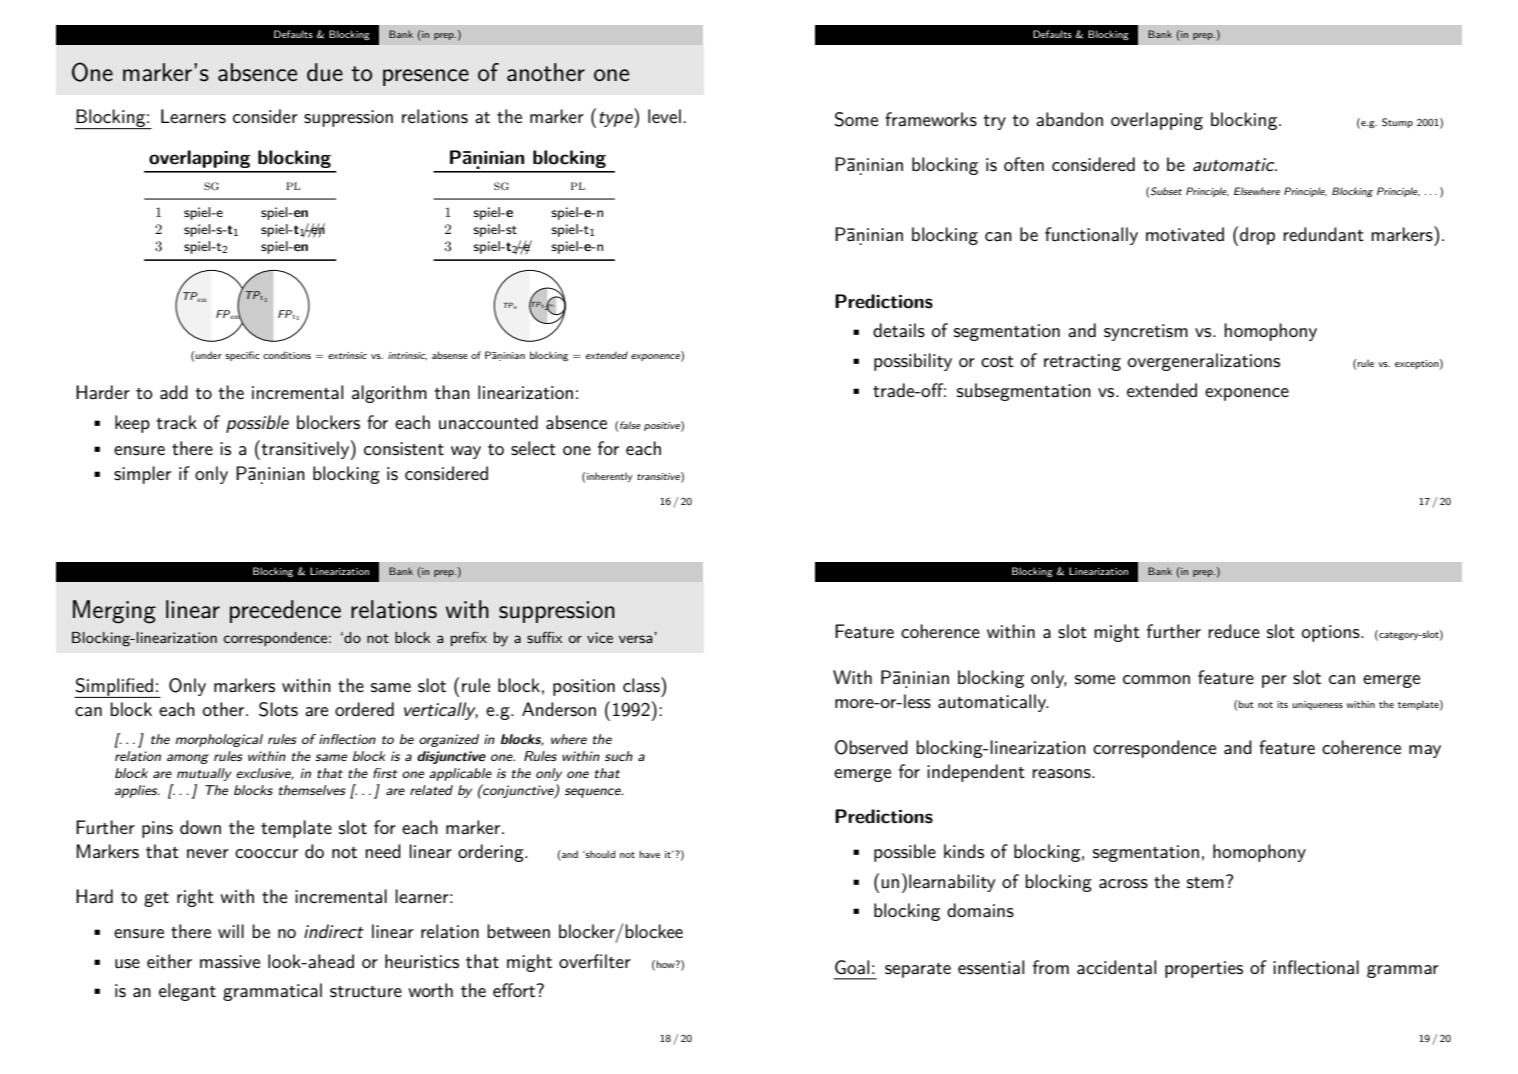 This screenshot has height=1074, width=1518. What do you see at coordinates (1234, 631) in the screenshot?
I see `reduce` at bounding box center [1234, 631].
